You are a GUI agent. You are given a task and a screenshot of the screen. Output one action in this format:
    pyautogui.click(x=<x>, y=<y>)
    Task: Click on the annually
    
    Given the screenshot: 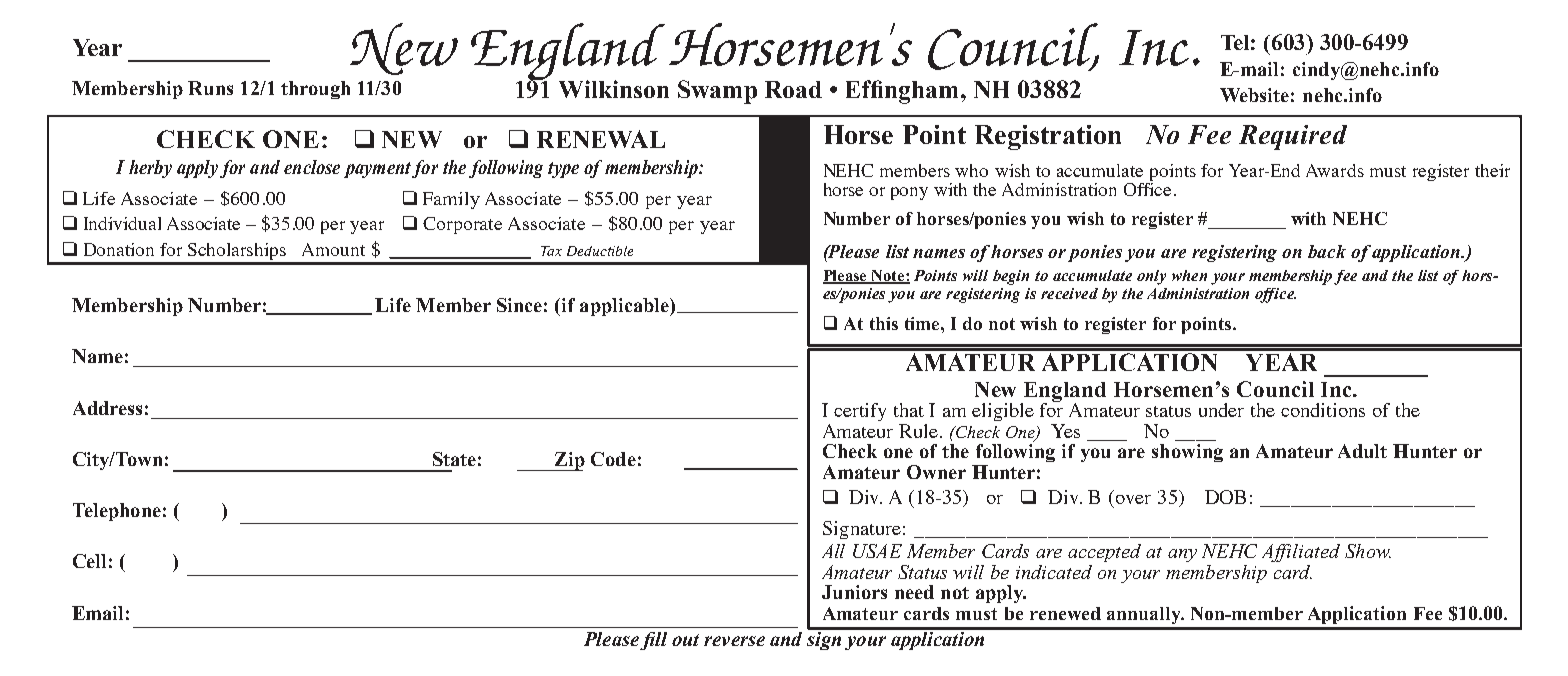 What is the action you would take?
    pyautogui.click(x=1145, y=615)
